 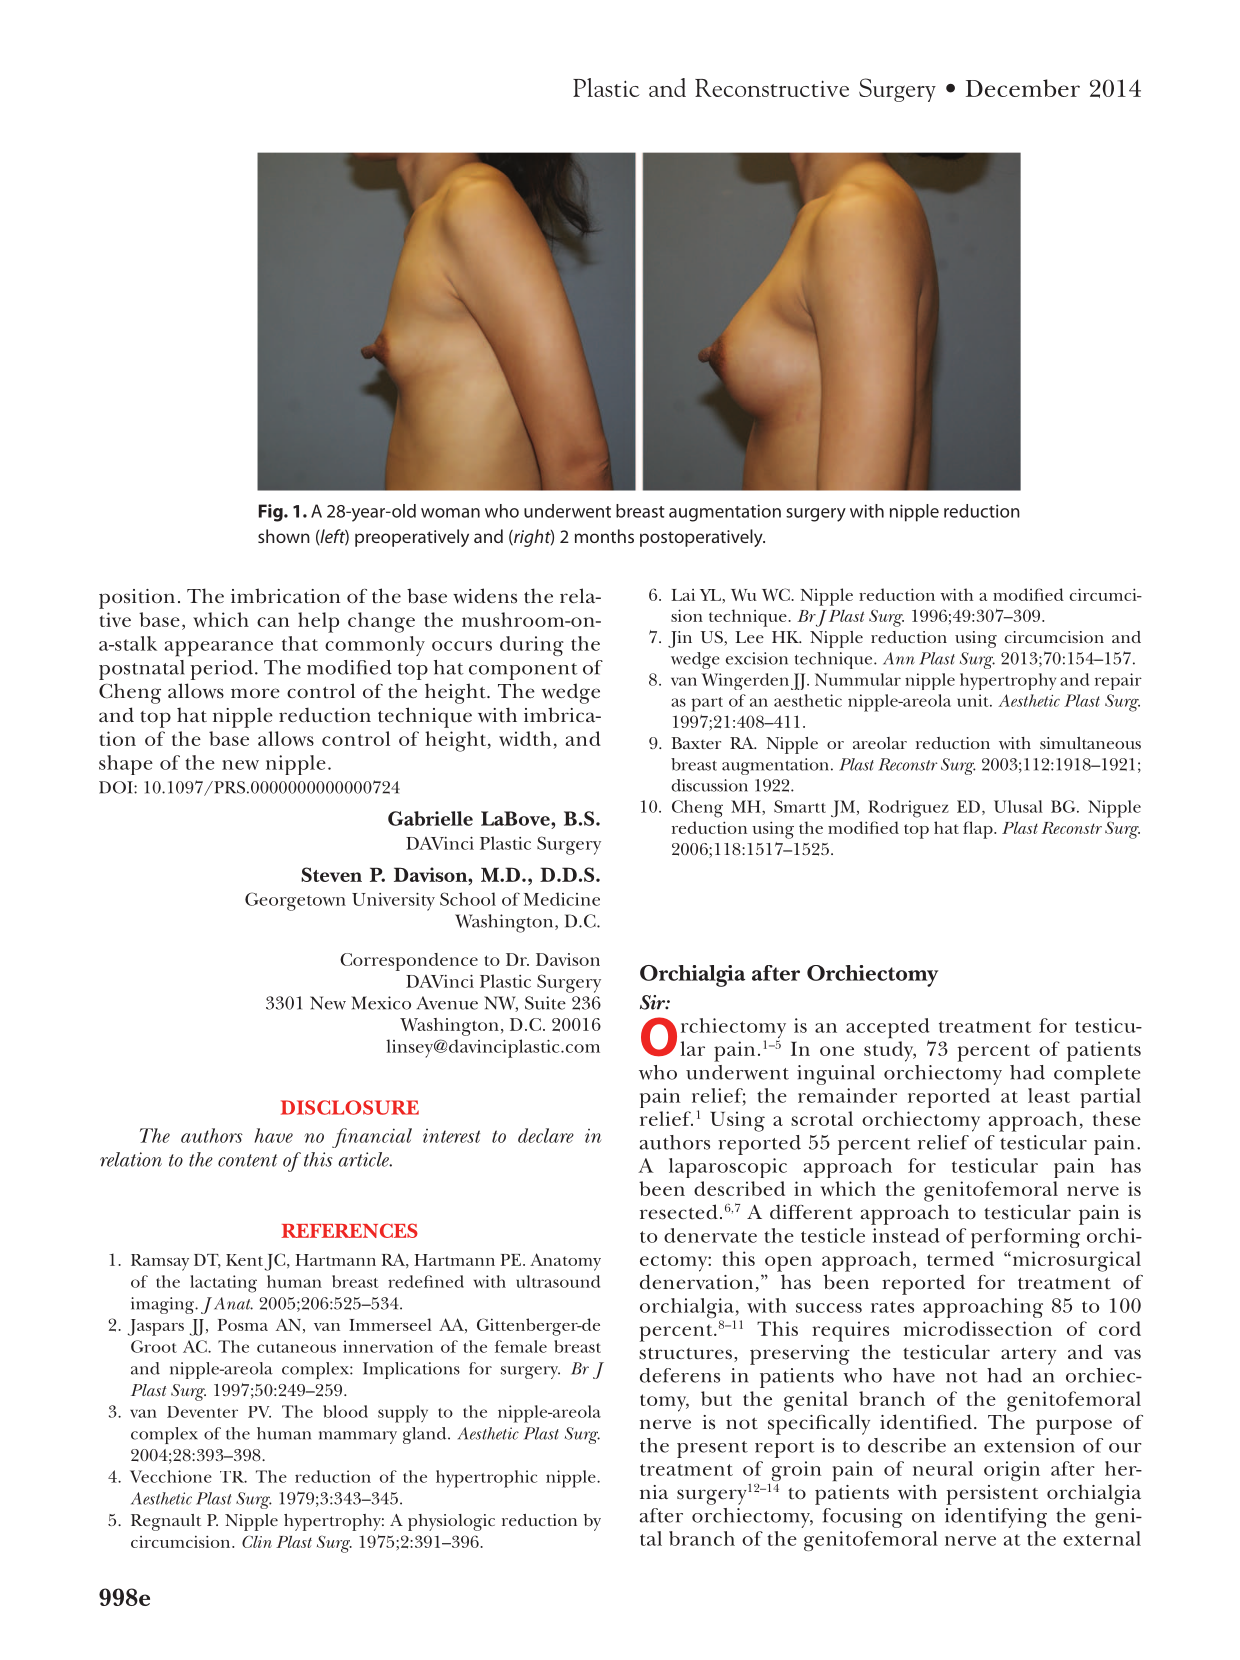 I want to click on persistent, so click(x=992, y=1495).
